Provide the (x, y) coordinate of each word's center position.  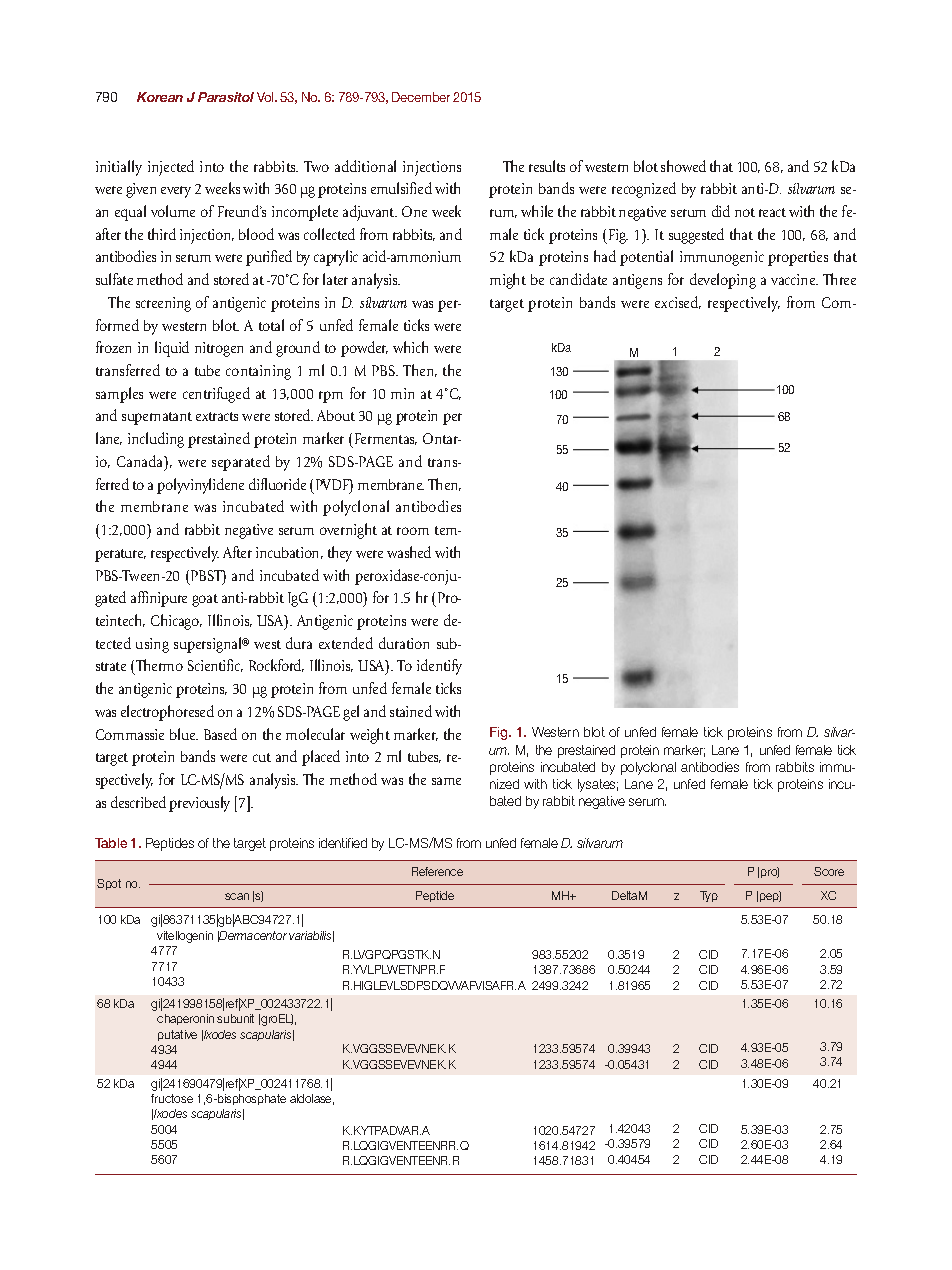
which (410, 347)
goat (205, 600)
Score (829, 871)
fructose (172, 1098)
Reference (437, 871)
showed (683, 166)
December (421, 97)
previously (199, 804)
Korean (160, 97)
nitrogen (219, 349)
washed (409, 552)
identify (439, 667)
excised (678, 302)
